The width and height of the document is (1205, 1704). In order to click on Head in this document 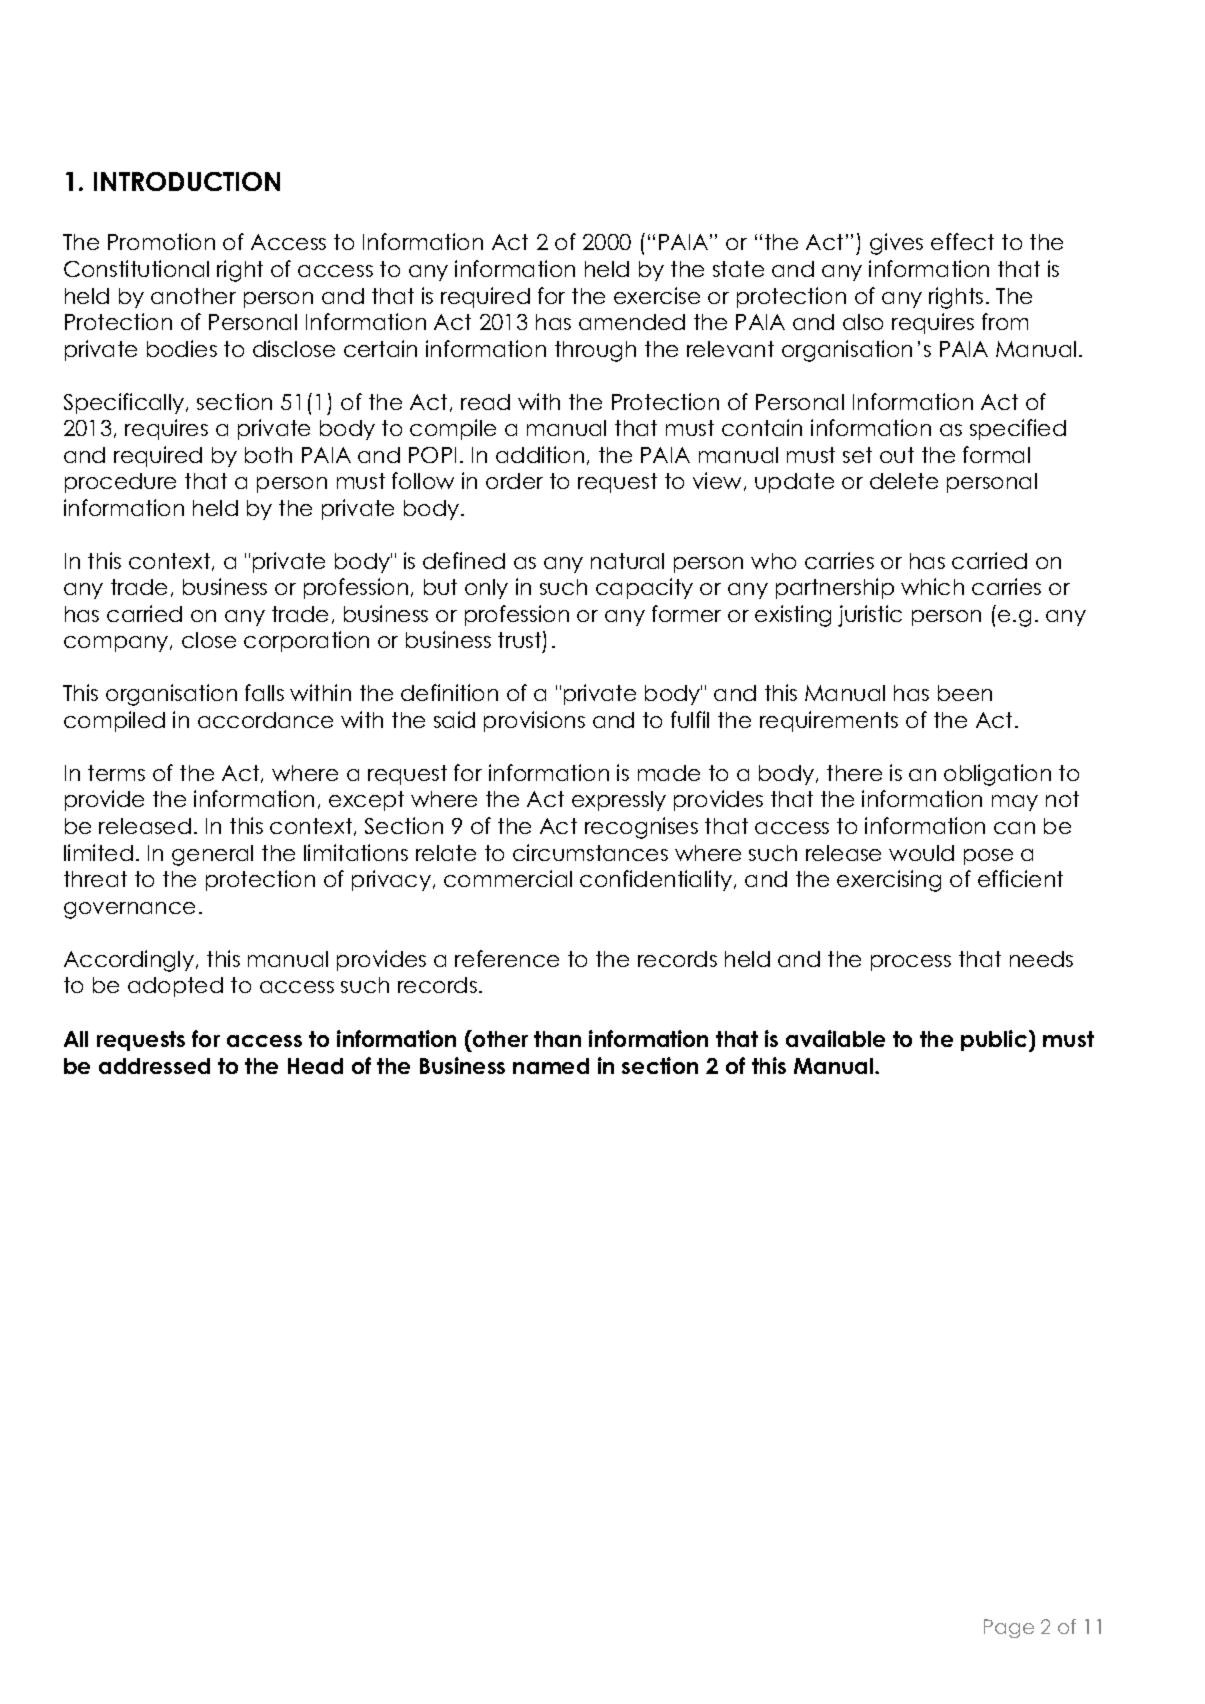, I will do `click(315, 1066)`.
